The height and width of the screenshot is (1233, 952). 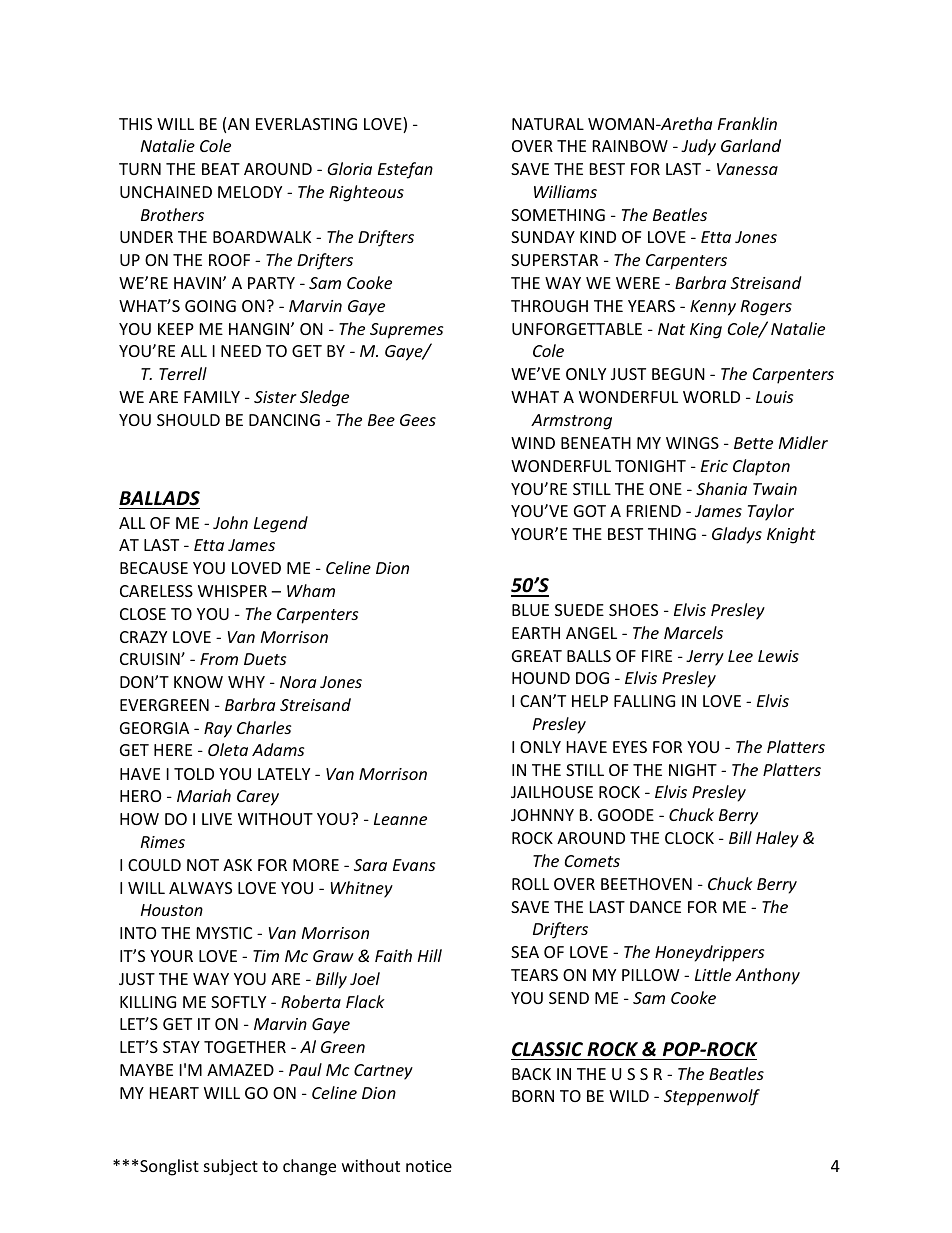 I want to click on Gladys, so click(x=737, y=535).
